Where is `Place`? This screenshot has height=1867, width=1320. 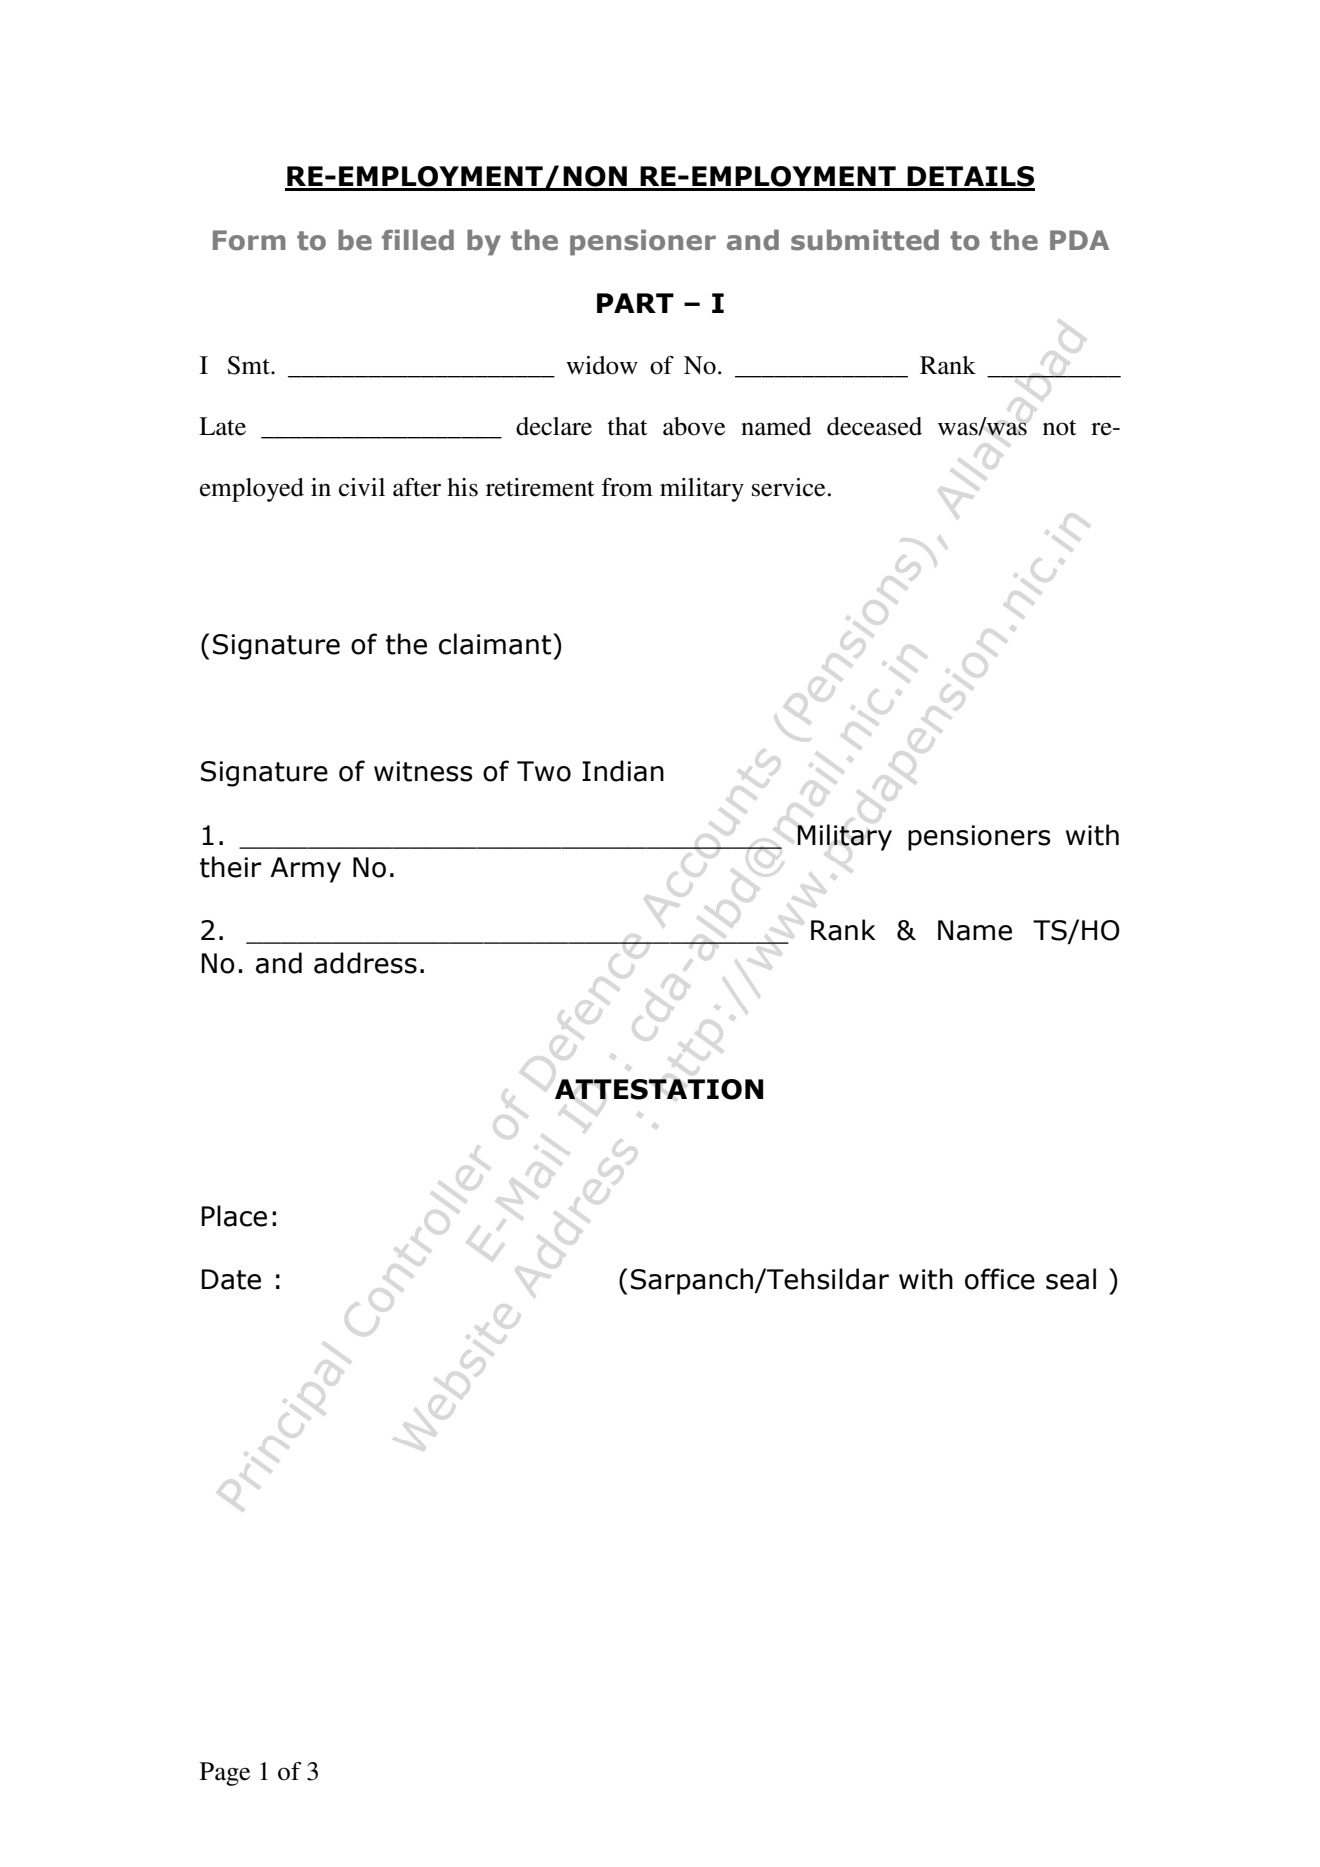
Place is located at coordinates (234, 1216).
